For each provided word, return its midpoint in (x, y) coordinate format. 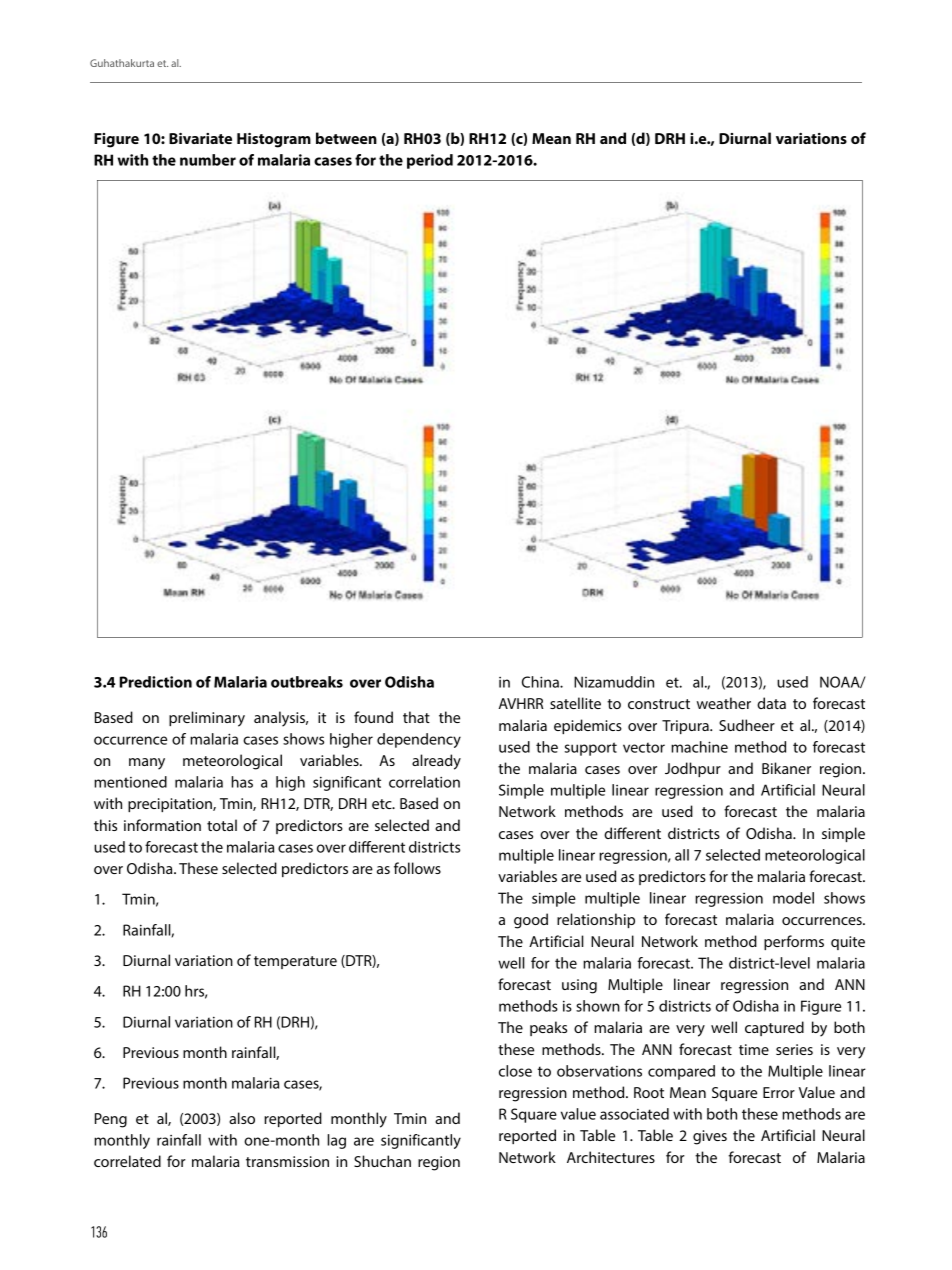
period (430, 161)
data (771, 703)
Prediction (155, 682)
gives (710, 1137)
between (346, 138)
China (541, 682)
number (208, 160)
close (515, 1071)
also (242, 1118)
